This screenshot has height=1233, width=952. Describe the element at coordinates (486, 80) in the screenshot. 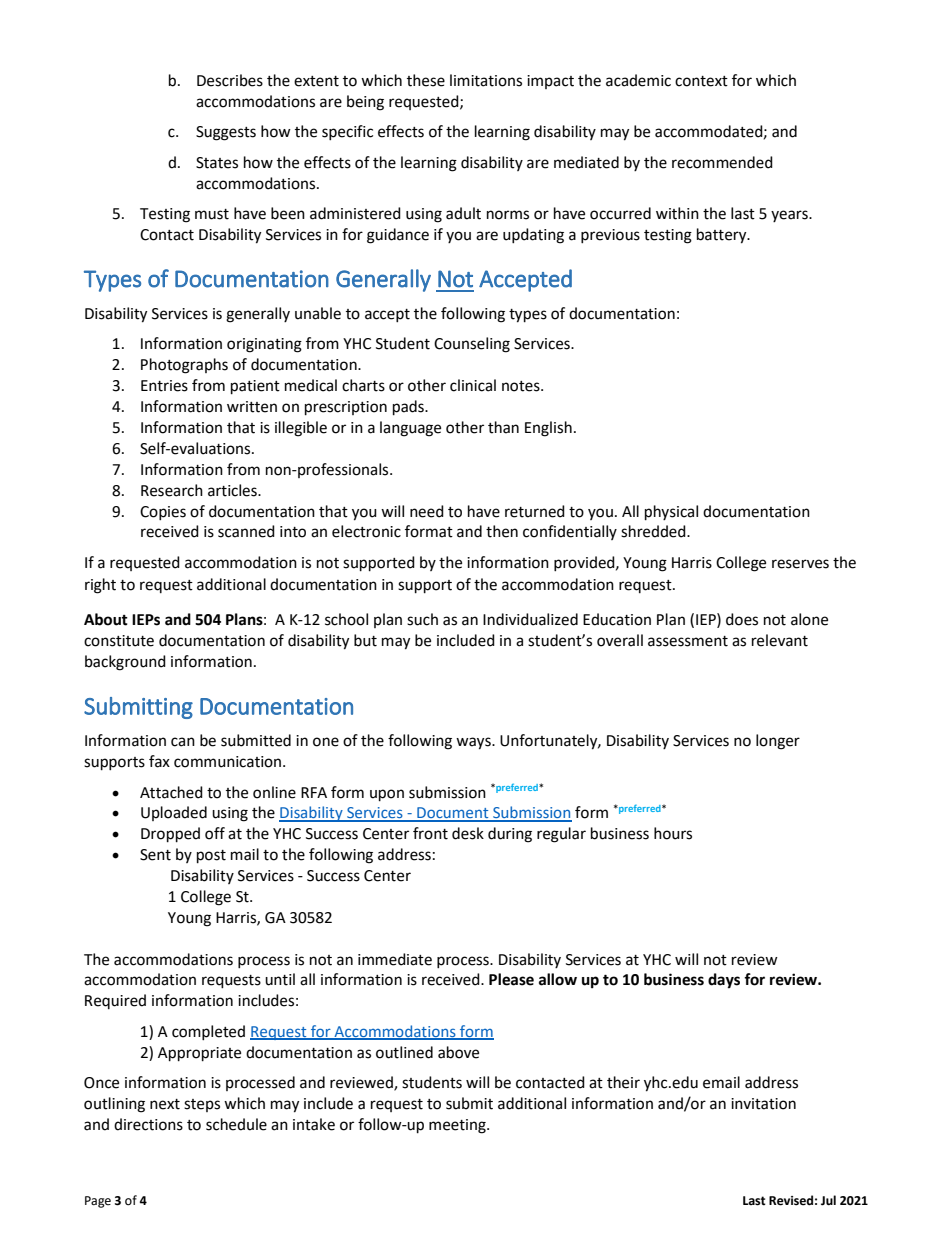

I see `limitations` at that location.
